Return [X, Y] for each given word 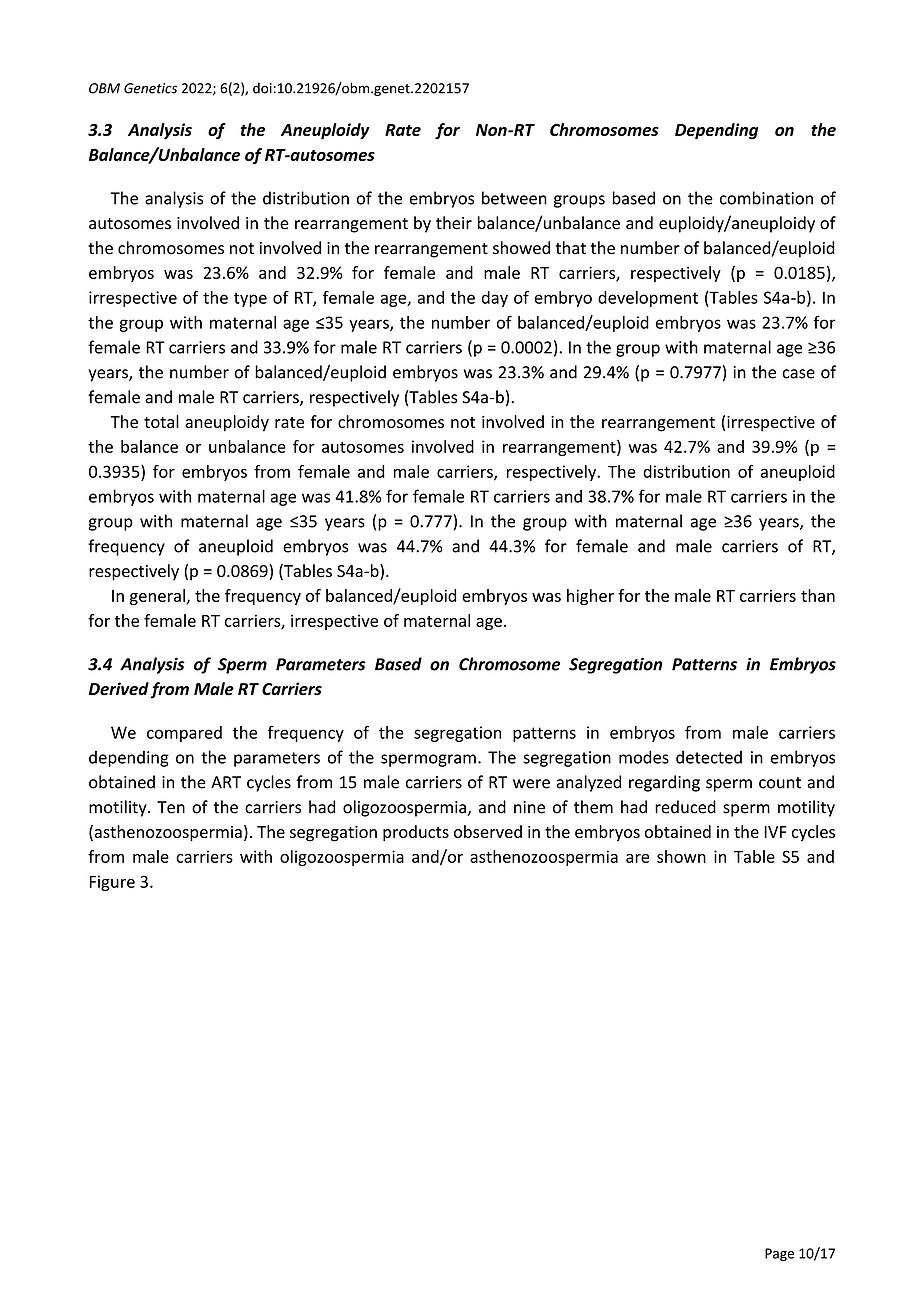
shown [681, 856]
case [798, 374]
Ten [171, 807]
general [158, 597]
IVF [775, 832]
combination [766, 198]
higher [590, 597]
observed [488, 831]
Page [779, 1255]
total [161, 421]
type [250, 299]
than [818, 595]
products [416, 833]
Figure [112, 883]
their [454, 223]
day [495, 299]
